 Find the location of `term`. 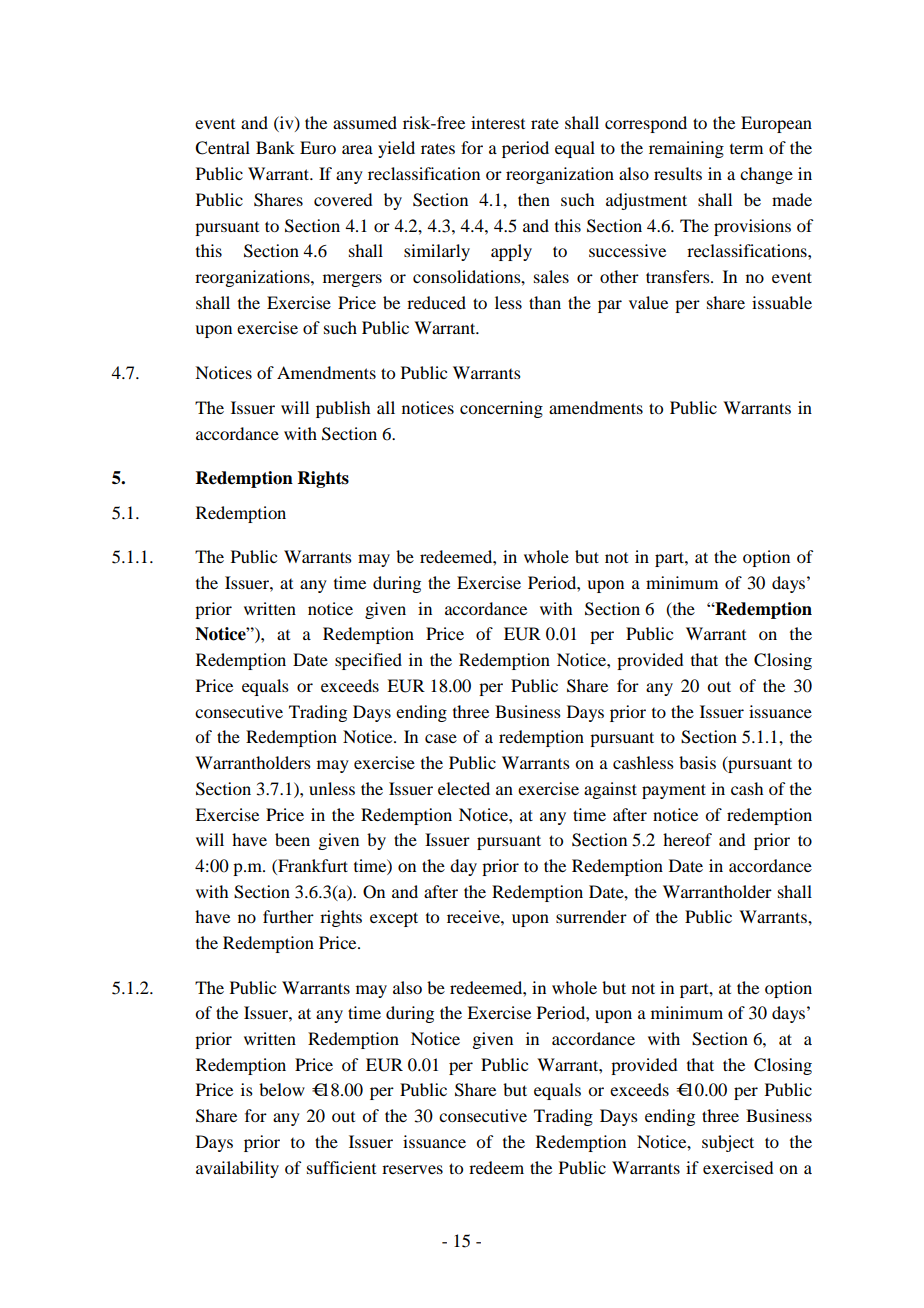

term is located at coordinates (746, 149).
